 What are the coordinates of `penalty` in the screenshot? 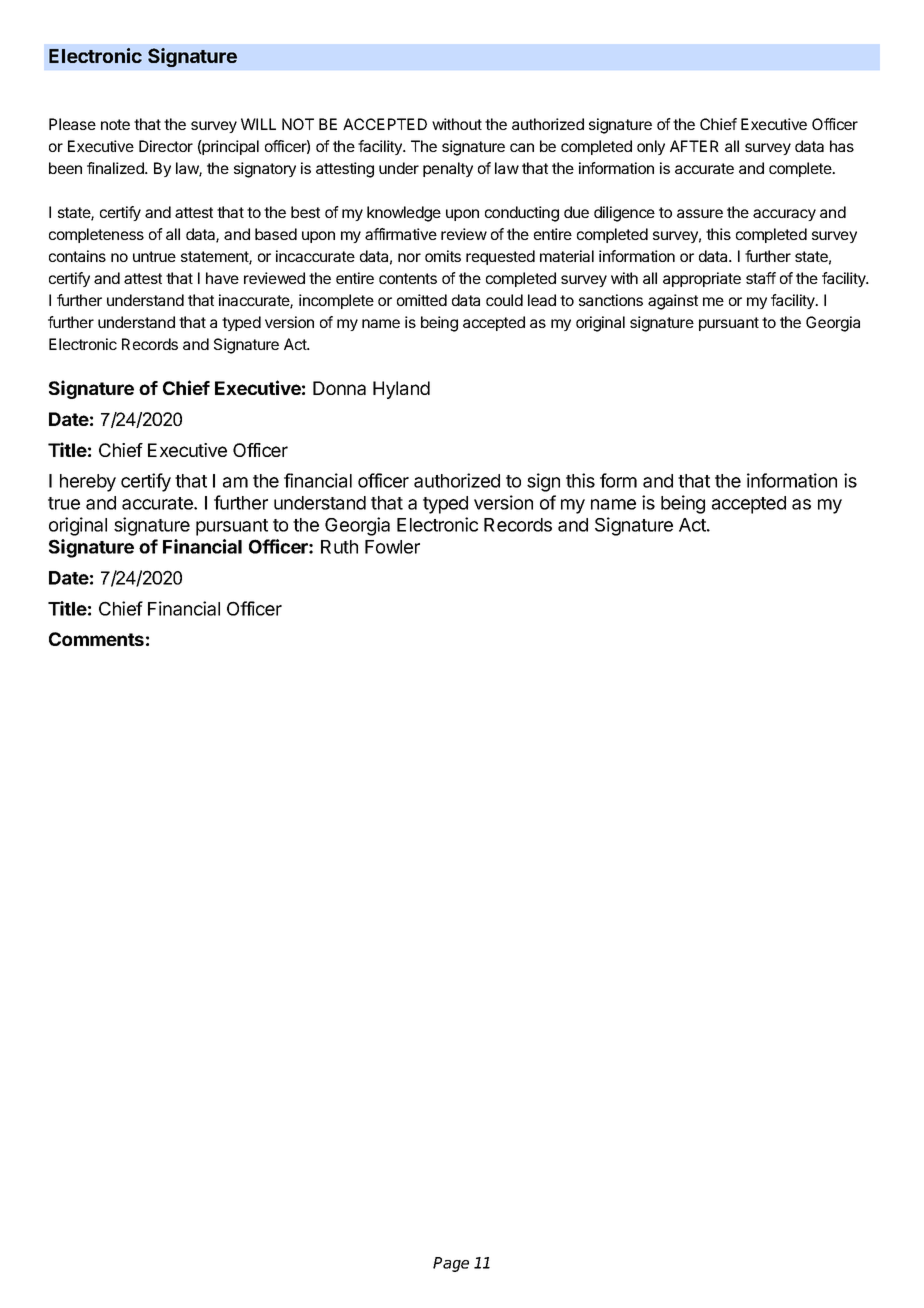 It's located at (448, 169).
